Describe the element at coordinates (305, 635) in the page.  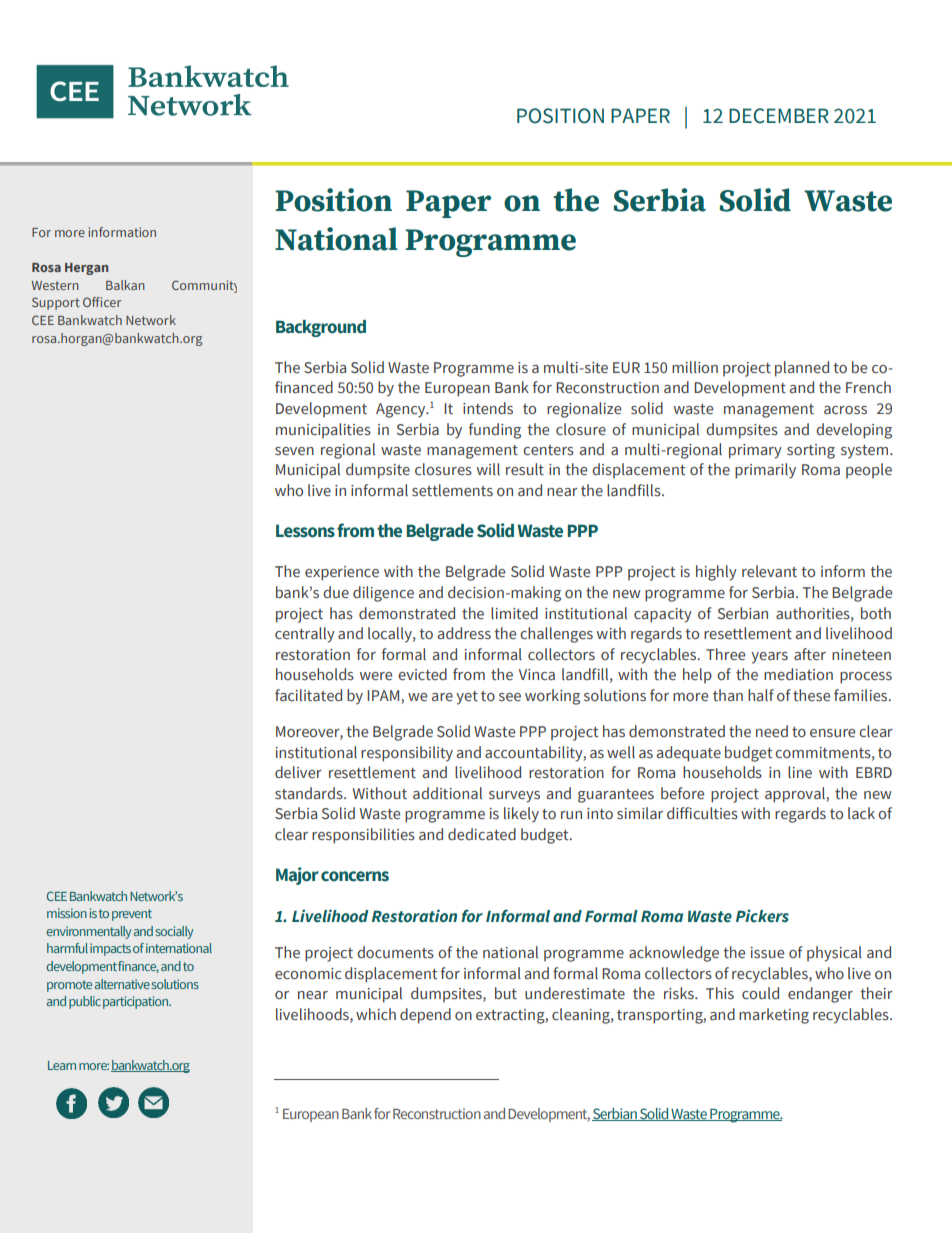
I see `centrally` at that location.
